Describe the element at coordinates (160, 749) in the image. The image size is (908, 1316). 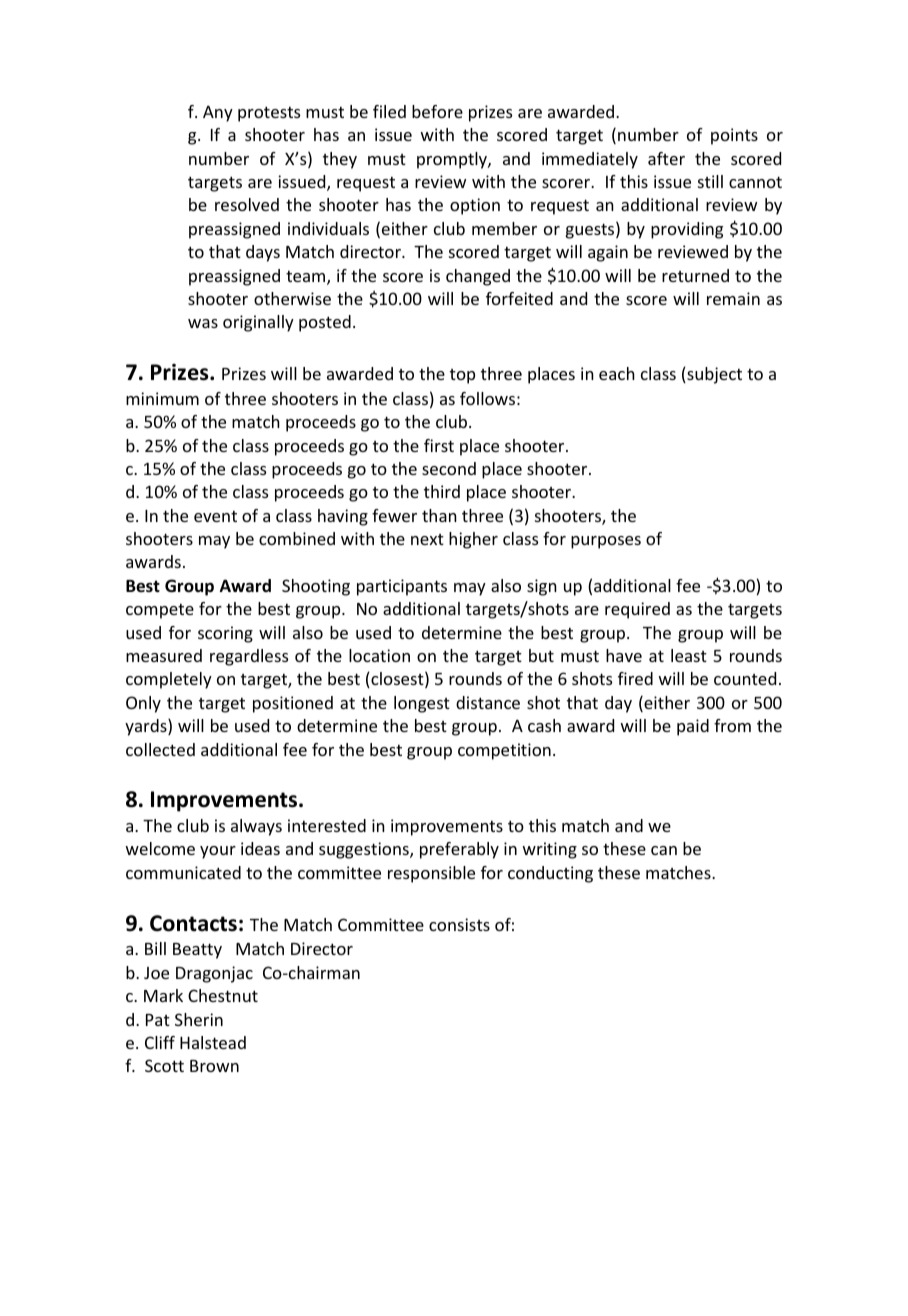
I see `collected` at that location.
